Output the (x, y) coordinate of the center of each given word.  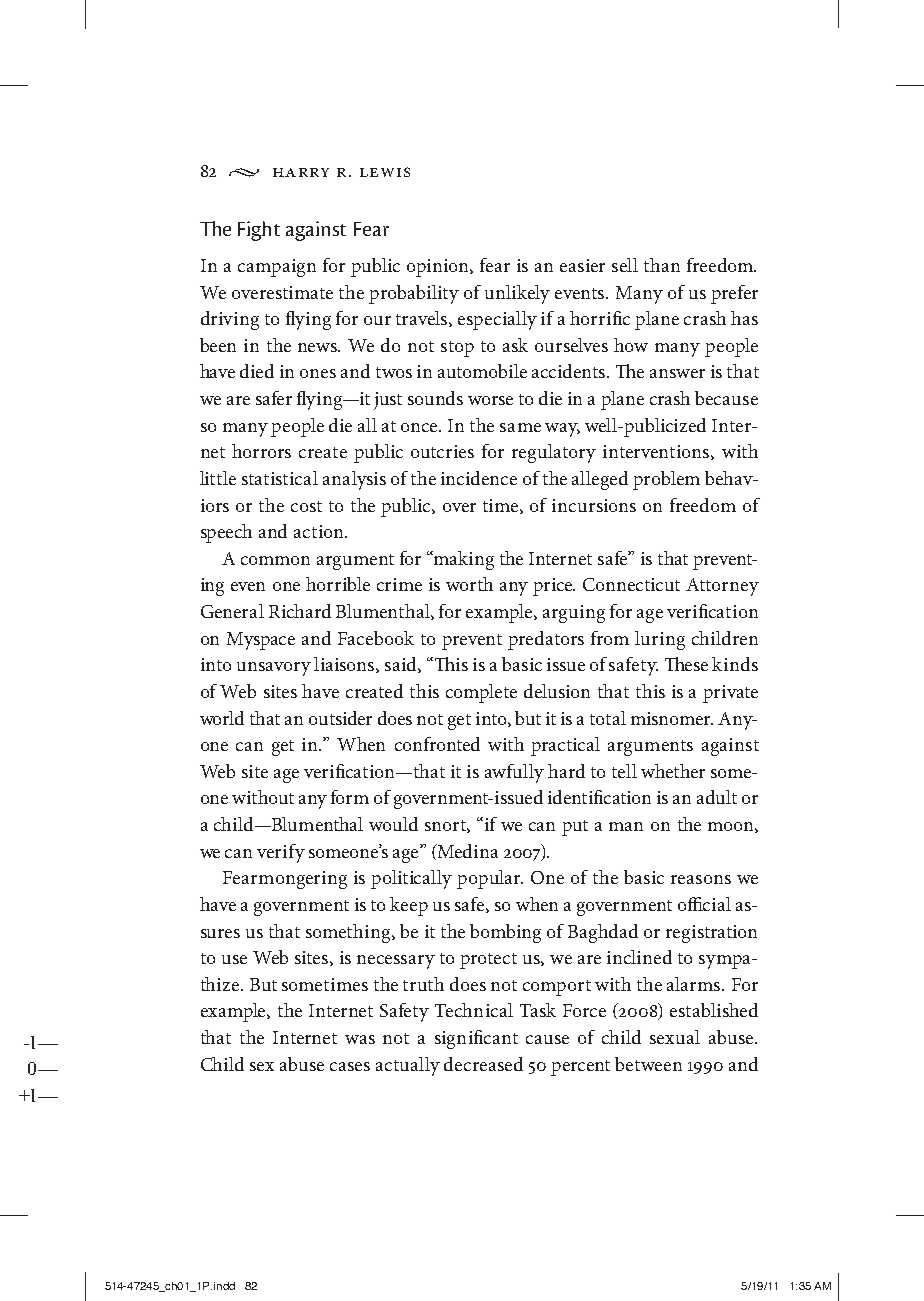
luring (660, 640)
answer (677, 373)
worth (469, 584)
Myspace (261, 641)
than (662, 265)
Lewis (385, 172)
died (257, 371)
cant (500, 1038)
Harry (301, 172)
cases (350, 1066)
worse (490, 400)
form (350, 797)
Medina (466, 852)
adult (717, 797)
